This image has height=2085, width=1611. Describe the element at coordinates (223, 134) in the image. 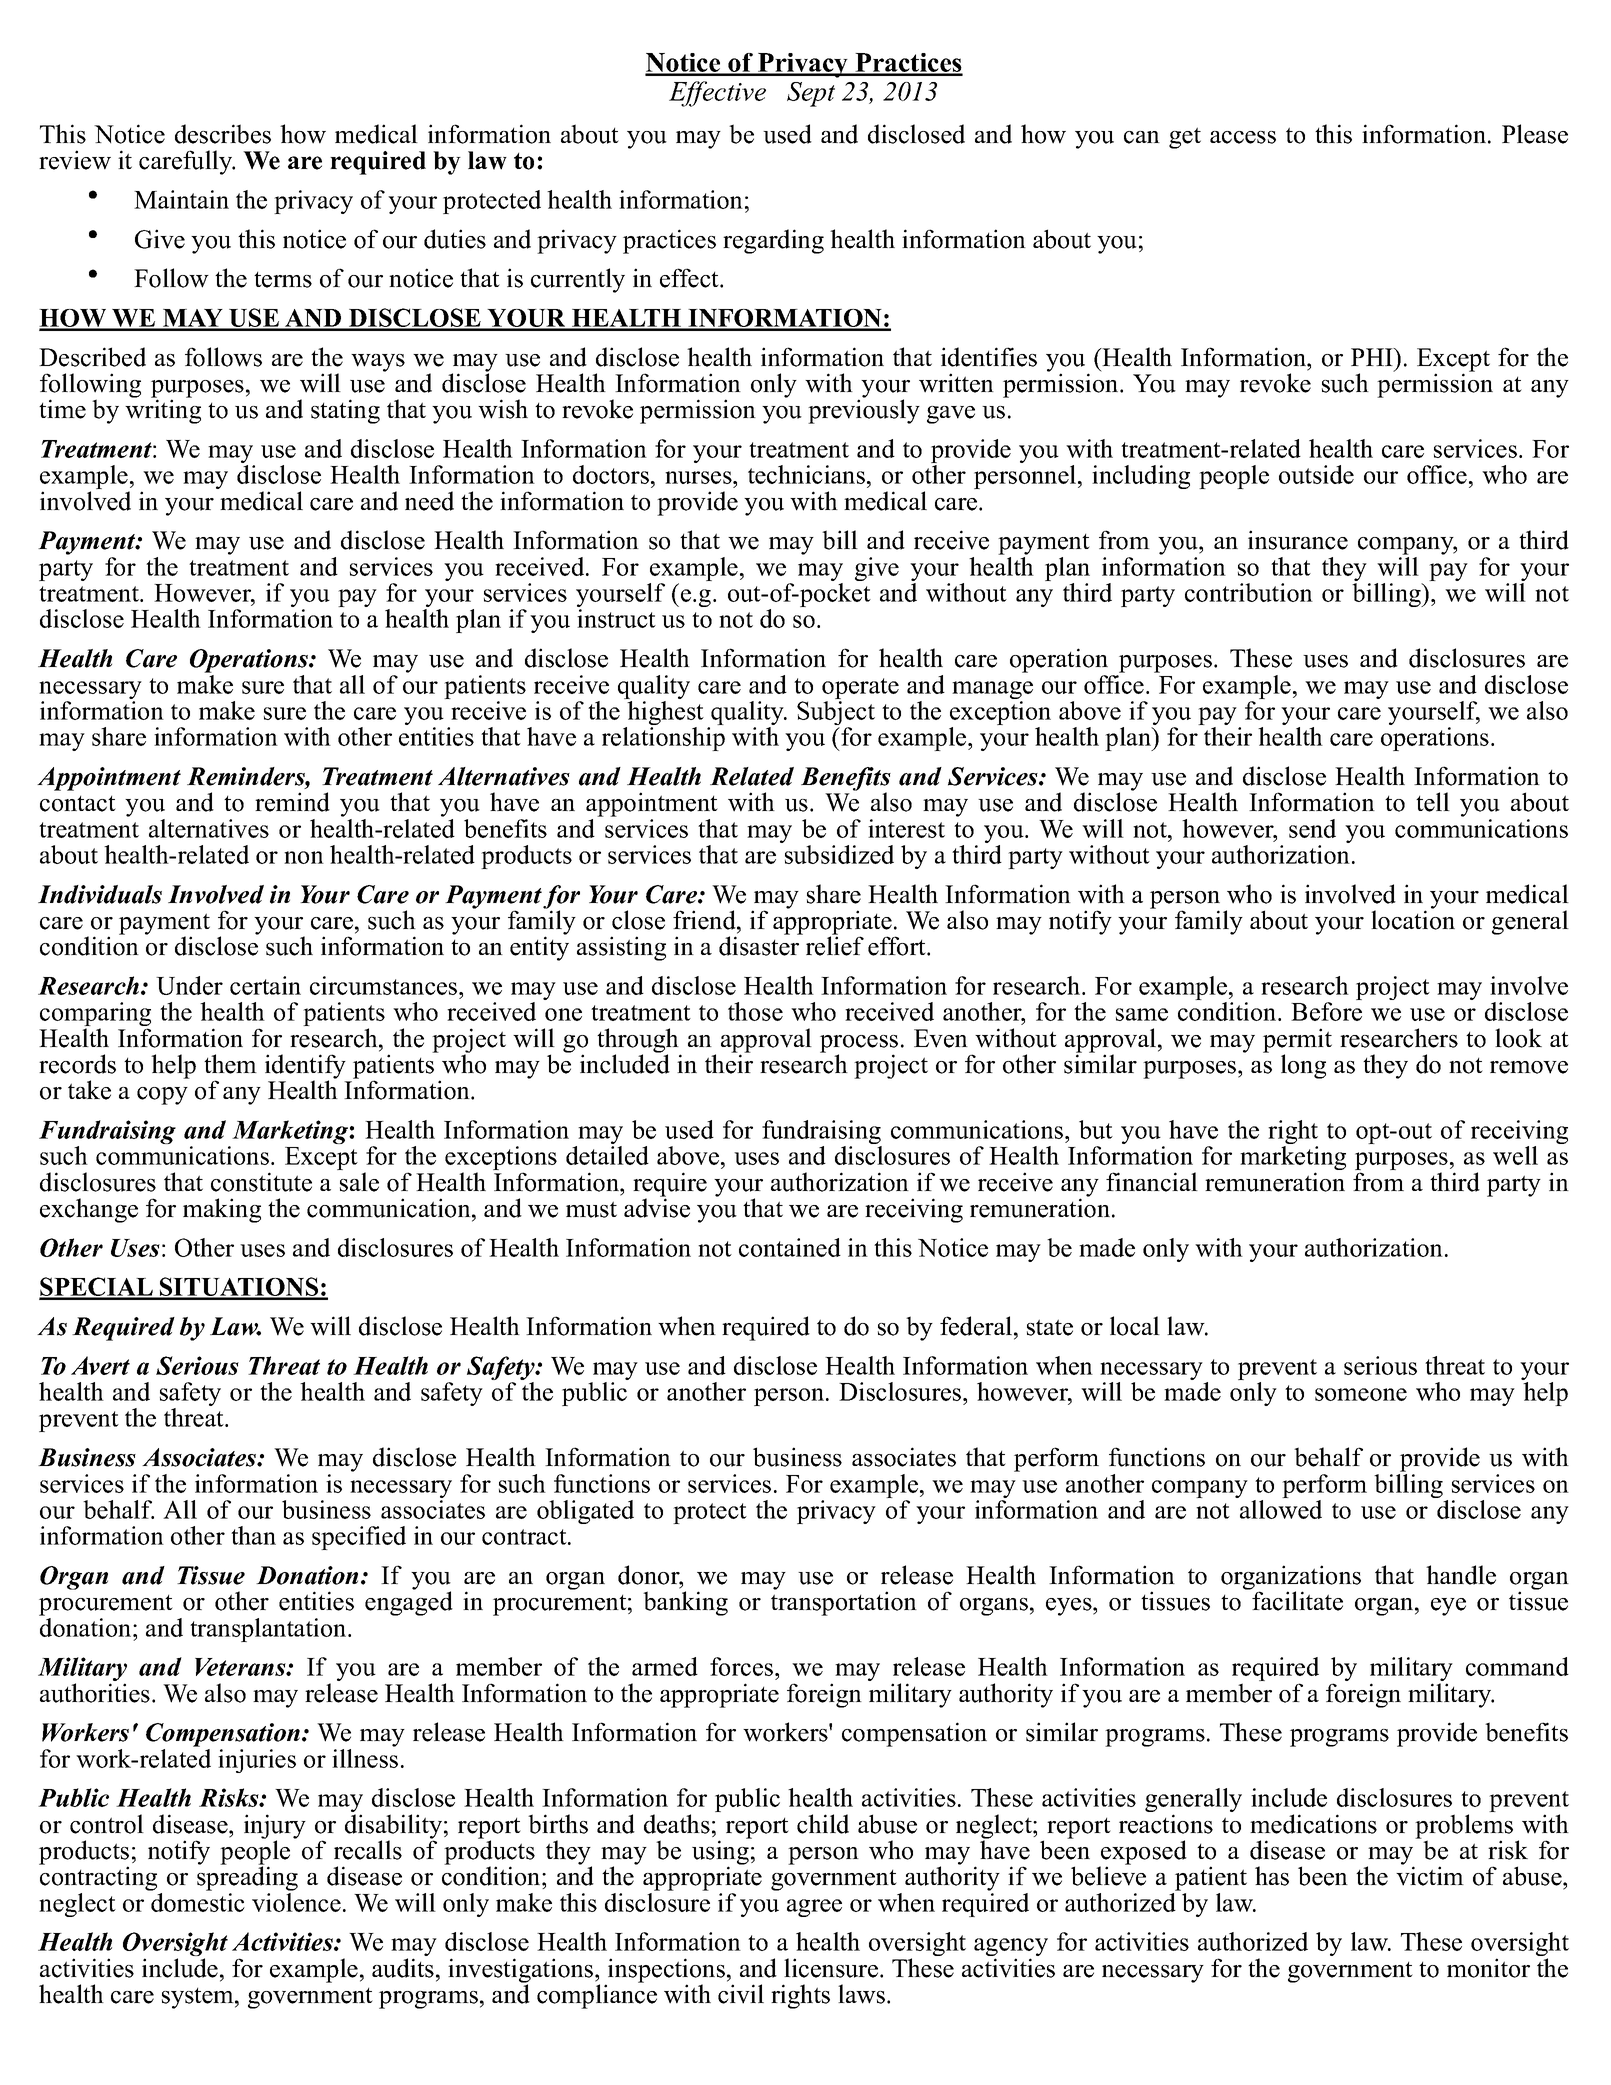

I see `describes` at that location.
